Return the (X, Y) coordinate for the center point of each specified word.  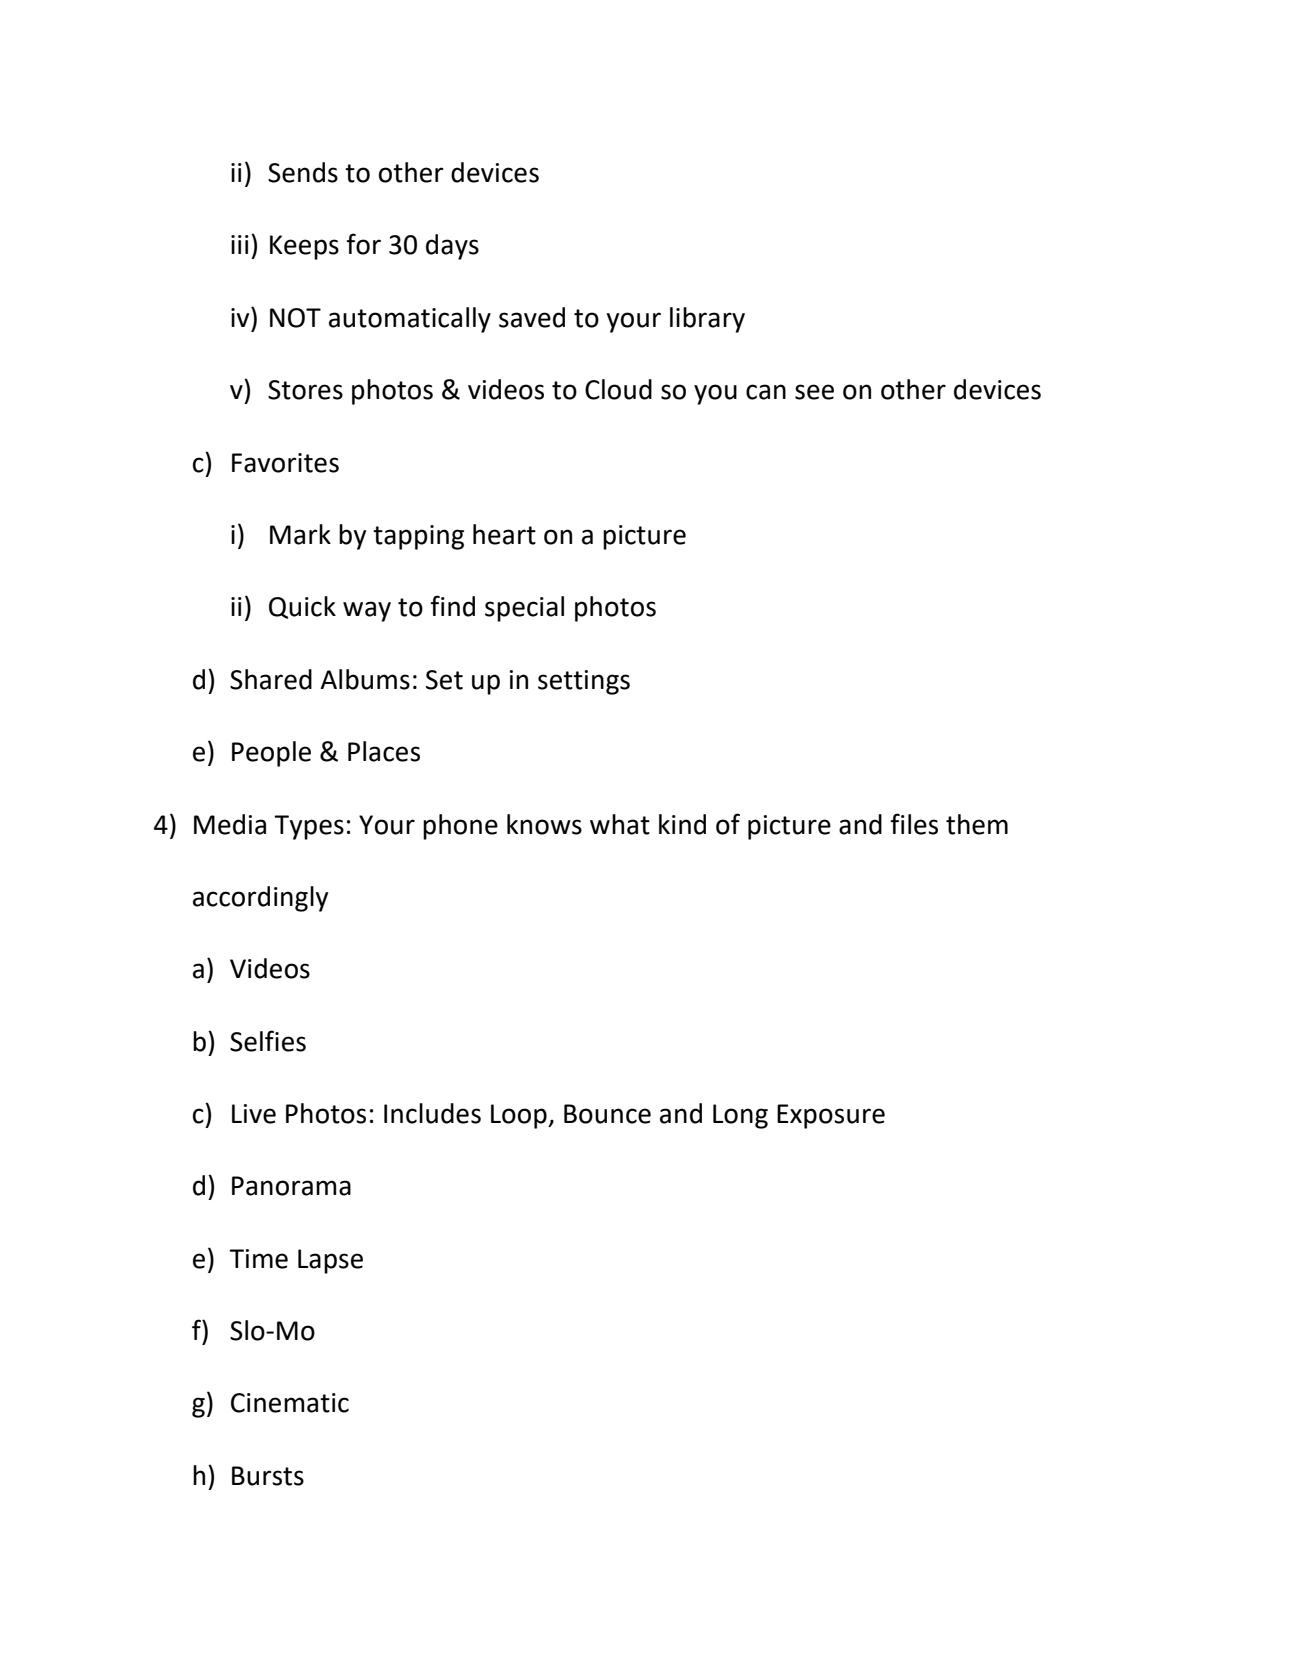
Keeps (304, 247)
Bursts (268, 1476)
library (707, 320)
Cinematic (290, 1403)
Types (309, 827)
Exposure (831, 1116)
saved (532, 317)
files (914, 824)
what (620, 824)
